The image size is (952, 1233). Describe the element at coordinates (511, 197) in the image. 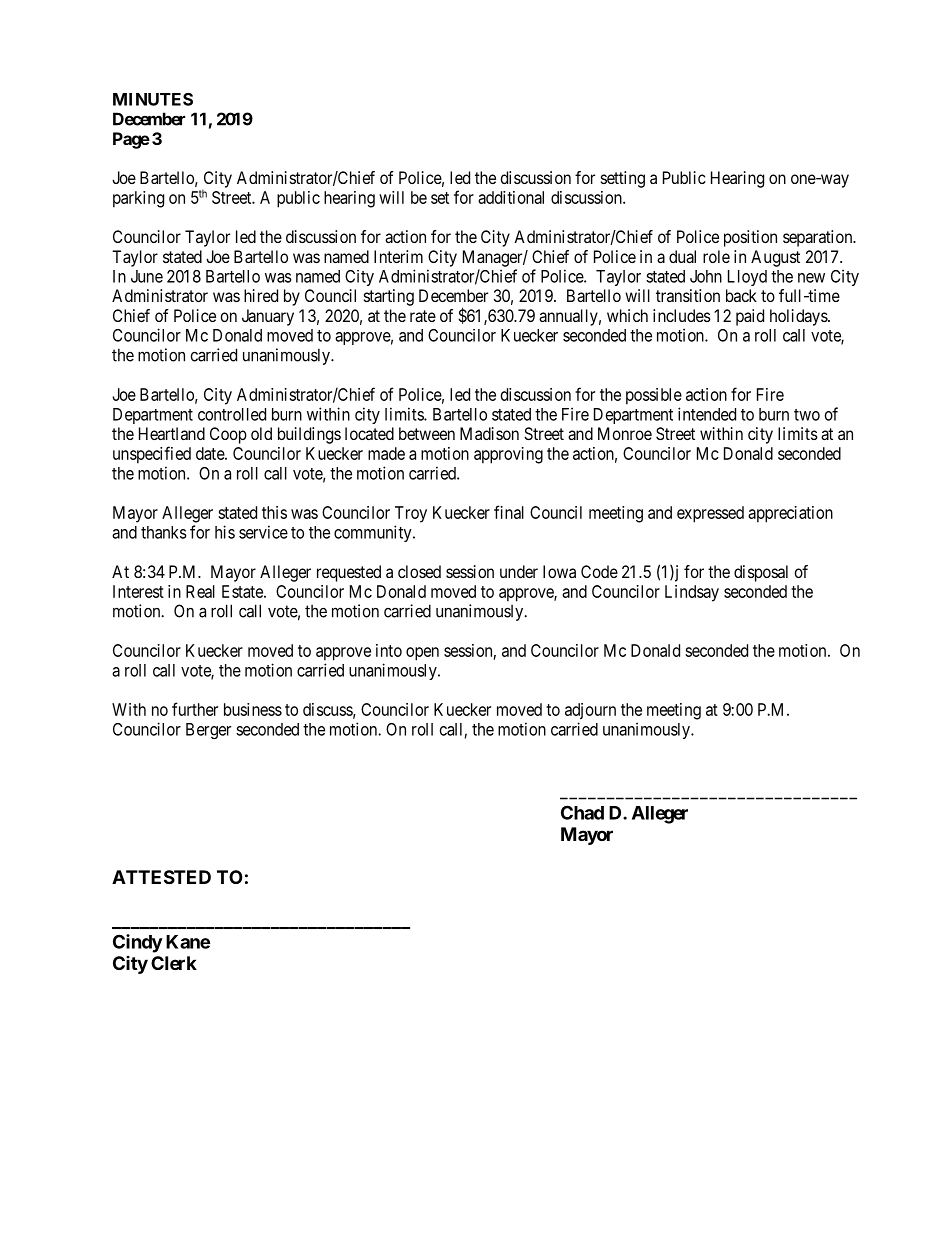

I see `additional` at that location.
